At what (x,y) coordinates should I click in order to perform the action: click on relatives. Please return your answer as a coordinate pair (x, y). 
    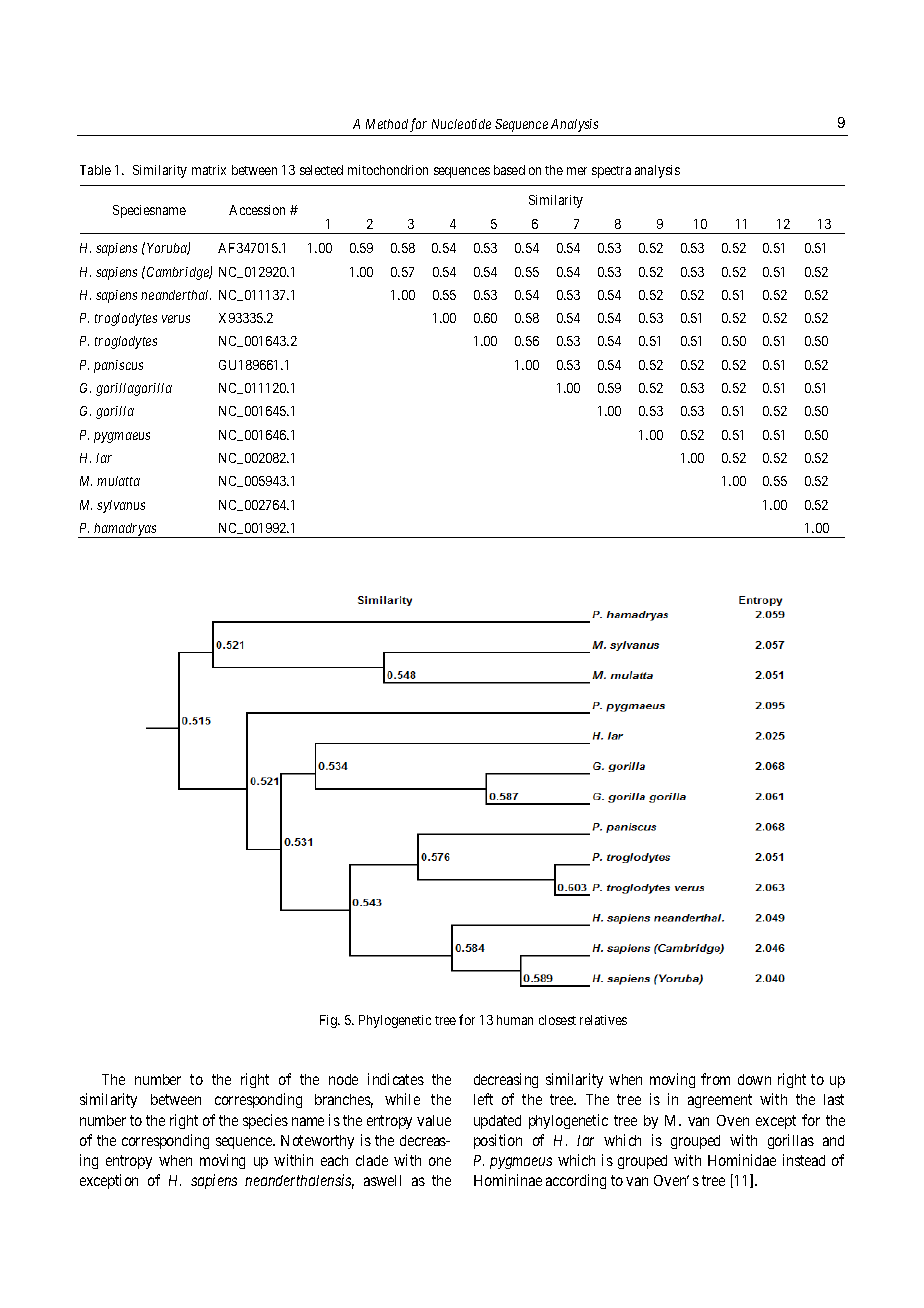
    Looking at the image, I should click on (603, 1020).
